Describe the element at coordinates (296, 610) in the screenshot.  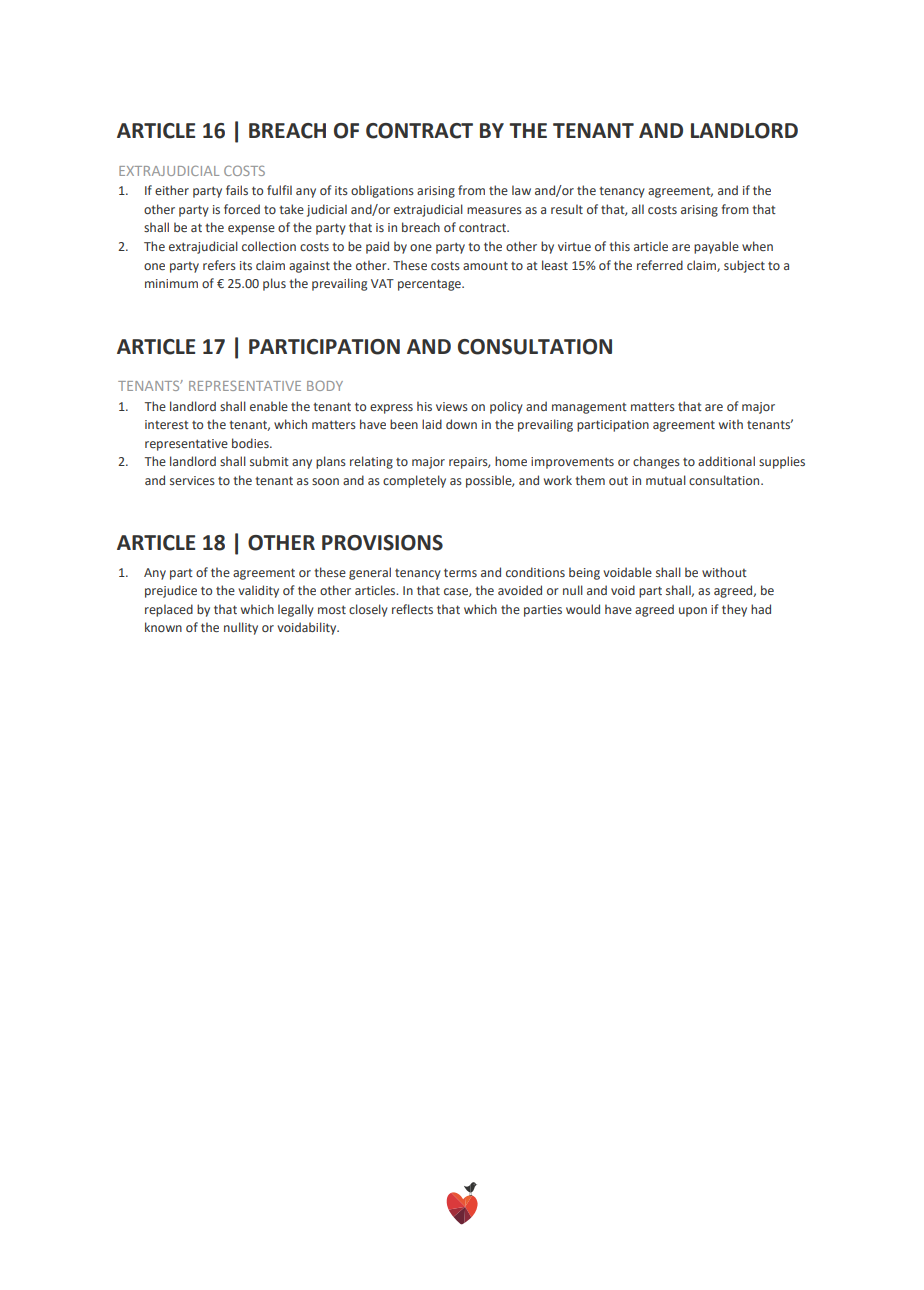
I see `legally` at that location.
